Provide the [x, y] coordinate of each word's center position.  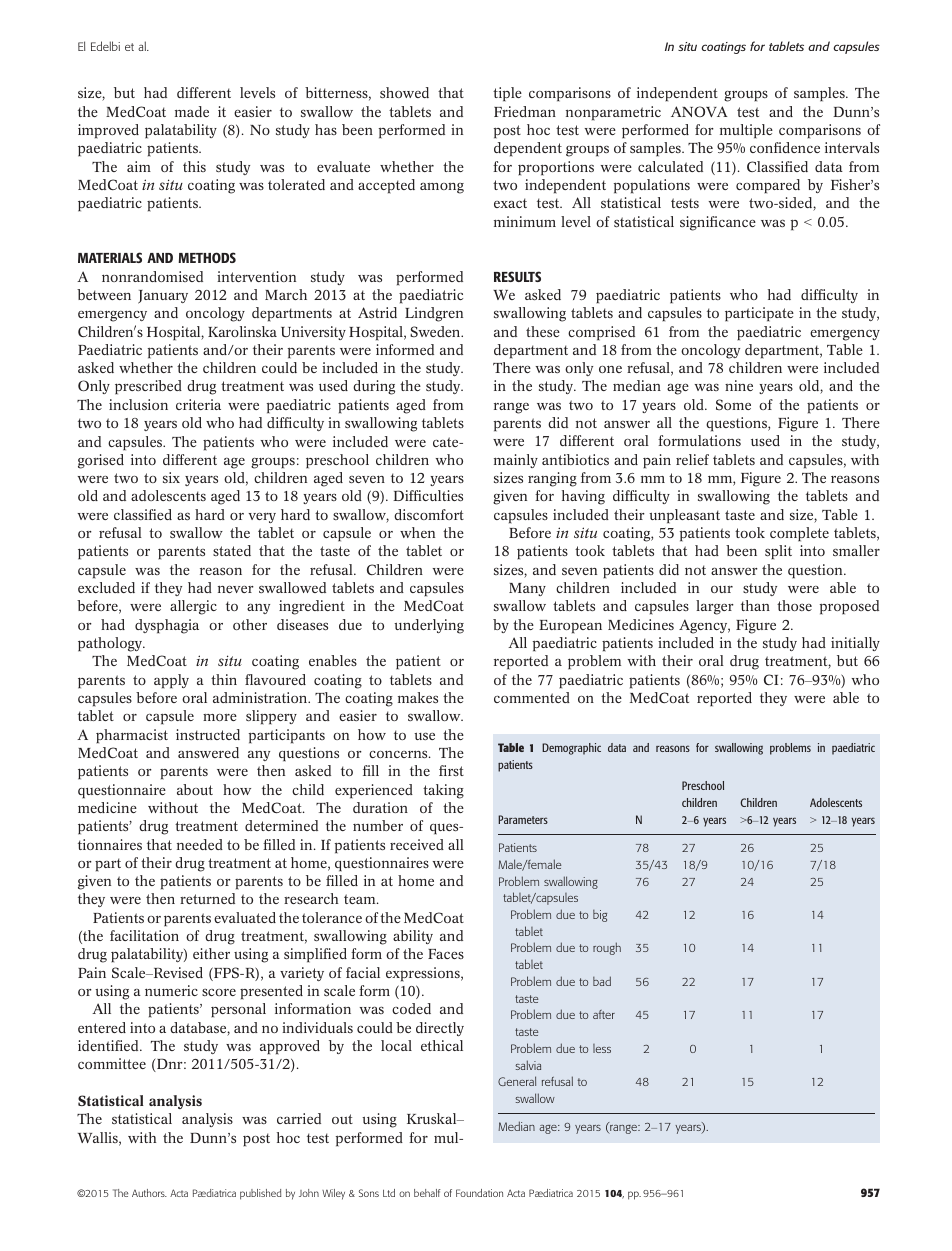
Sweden [436, 331]
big [600, 916]
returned [207, 898]
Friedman [525, 111]
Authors [149, 1193]
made [192, 111]
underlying [429, 626]
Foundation [479, 1193]
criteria [198, 404]
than [755, 605]
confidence [785, 147]
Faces [446, 954]
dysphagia [167, 626]
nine [739, 385]
